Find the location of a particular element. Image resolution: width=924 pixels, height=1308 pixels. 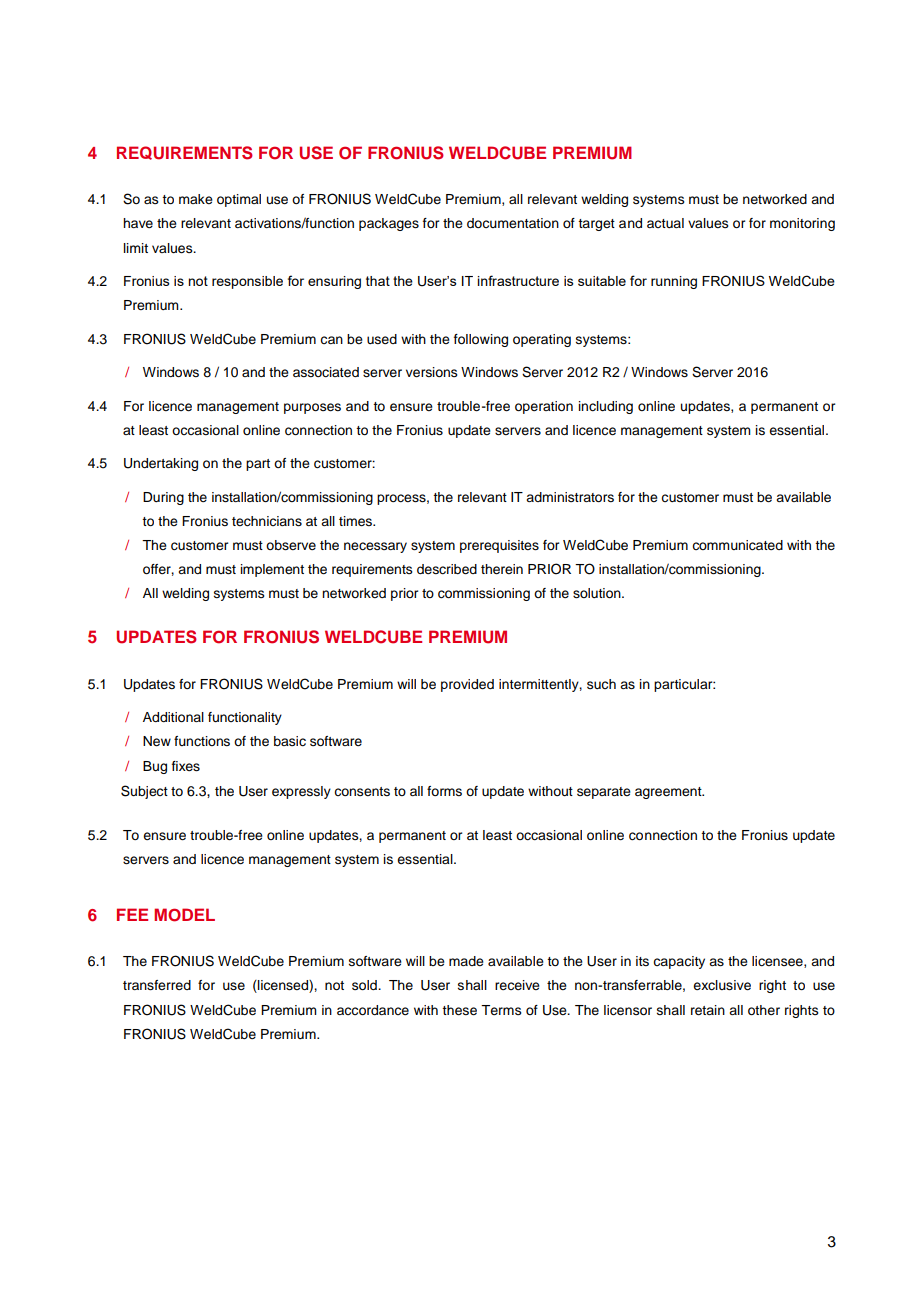

transferred is located at coordinates (157, 985).
